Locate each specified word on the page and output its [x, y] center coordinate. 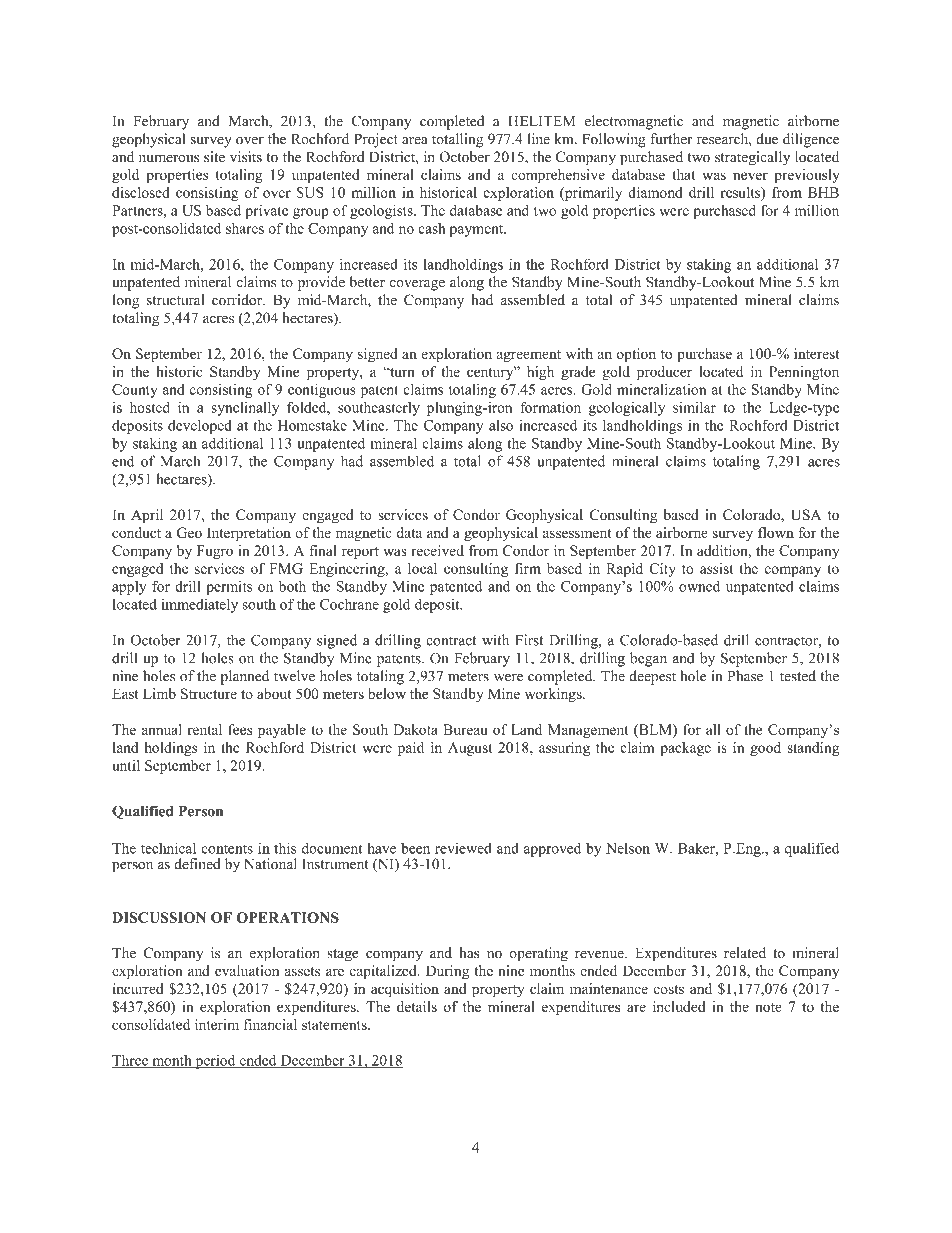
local [422, 568]
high [540, 373]
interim [217, 1024]
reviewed [463, 848]
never [750, 176]
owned [699, 586]
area [415, 141]
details [417, 1006]
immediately [199, 605]
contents [227, 849]
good [765, 749]
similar [694, 407]
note [769, 1007]
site [214, 157]
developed [200, 427]
